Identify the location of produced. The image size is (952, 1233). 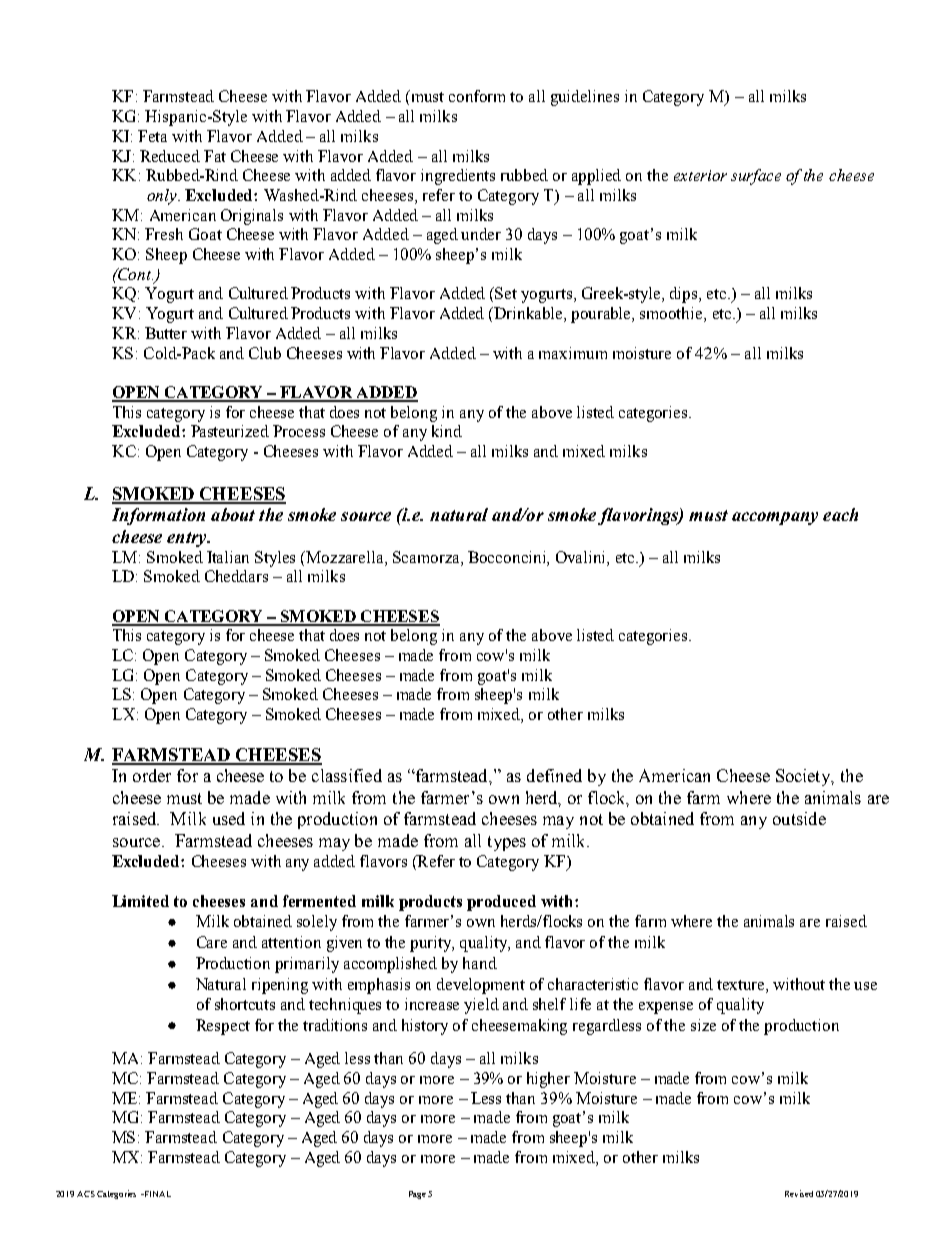
(501, 903).
